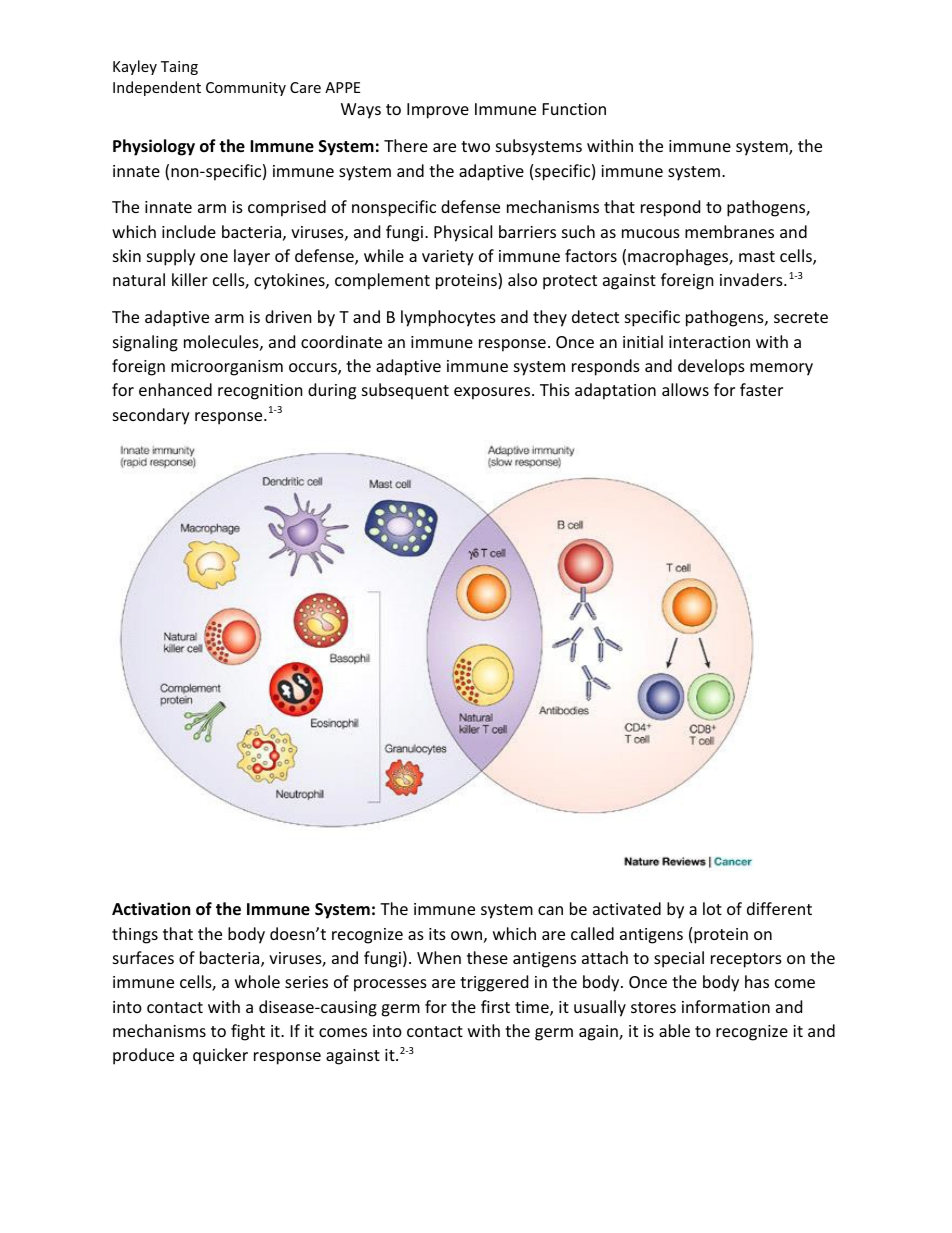  What do you see at coordinates (685, 389) in the document?
I see `allows` at bounding box center [685, 389].
